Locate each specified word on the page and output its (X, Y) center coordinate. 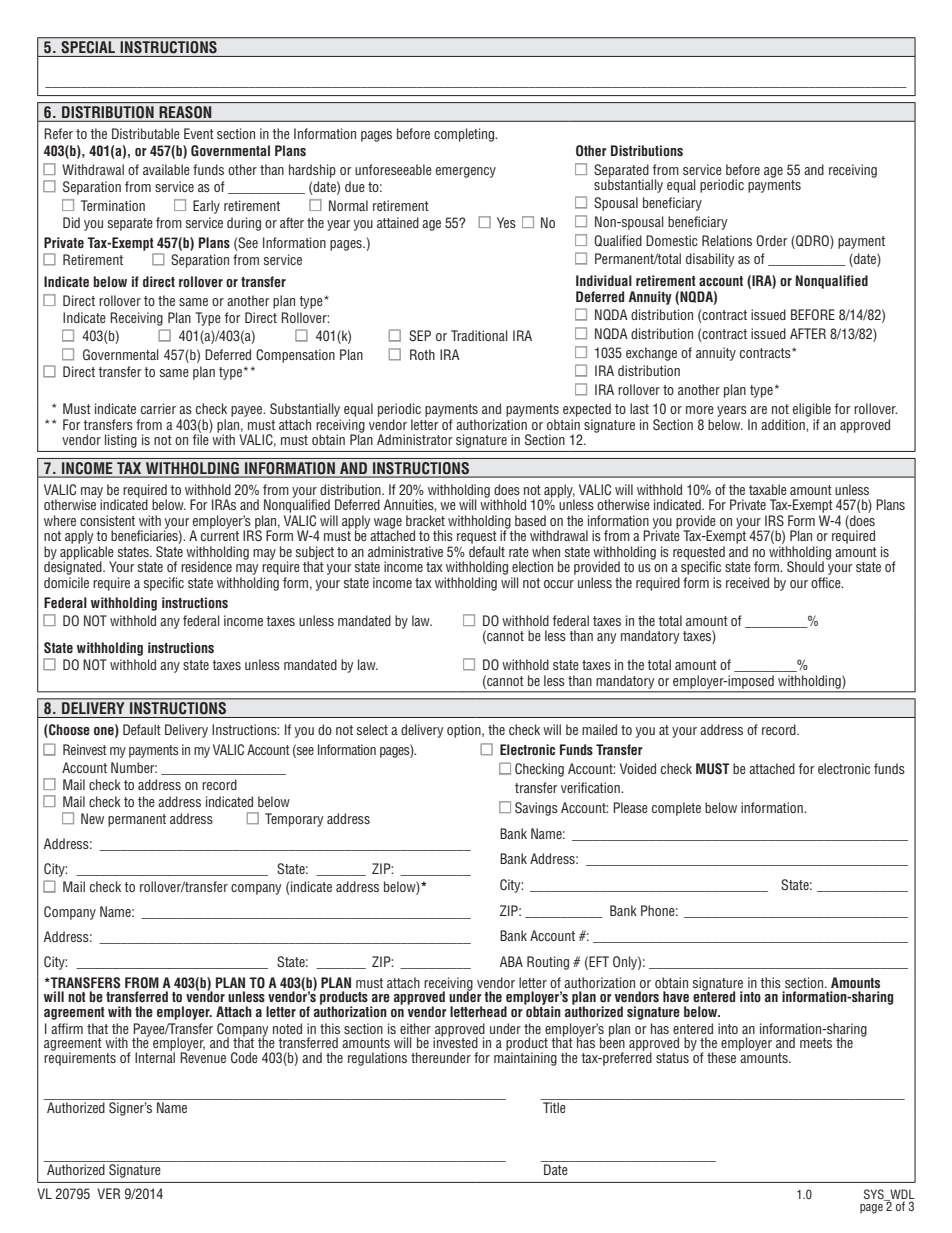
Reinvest (85, 749)
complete (676, 809)
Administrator (415, 439)
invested (455, 1041)
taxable (768, 489)
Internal (155, 1056)
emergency (466, 172)
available (166, 169)
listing (121, 441)
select (372, 729)
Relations (727, 240)
